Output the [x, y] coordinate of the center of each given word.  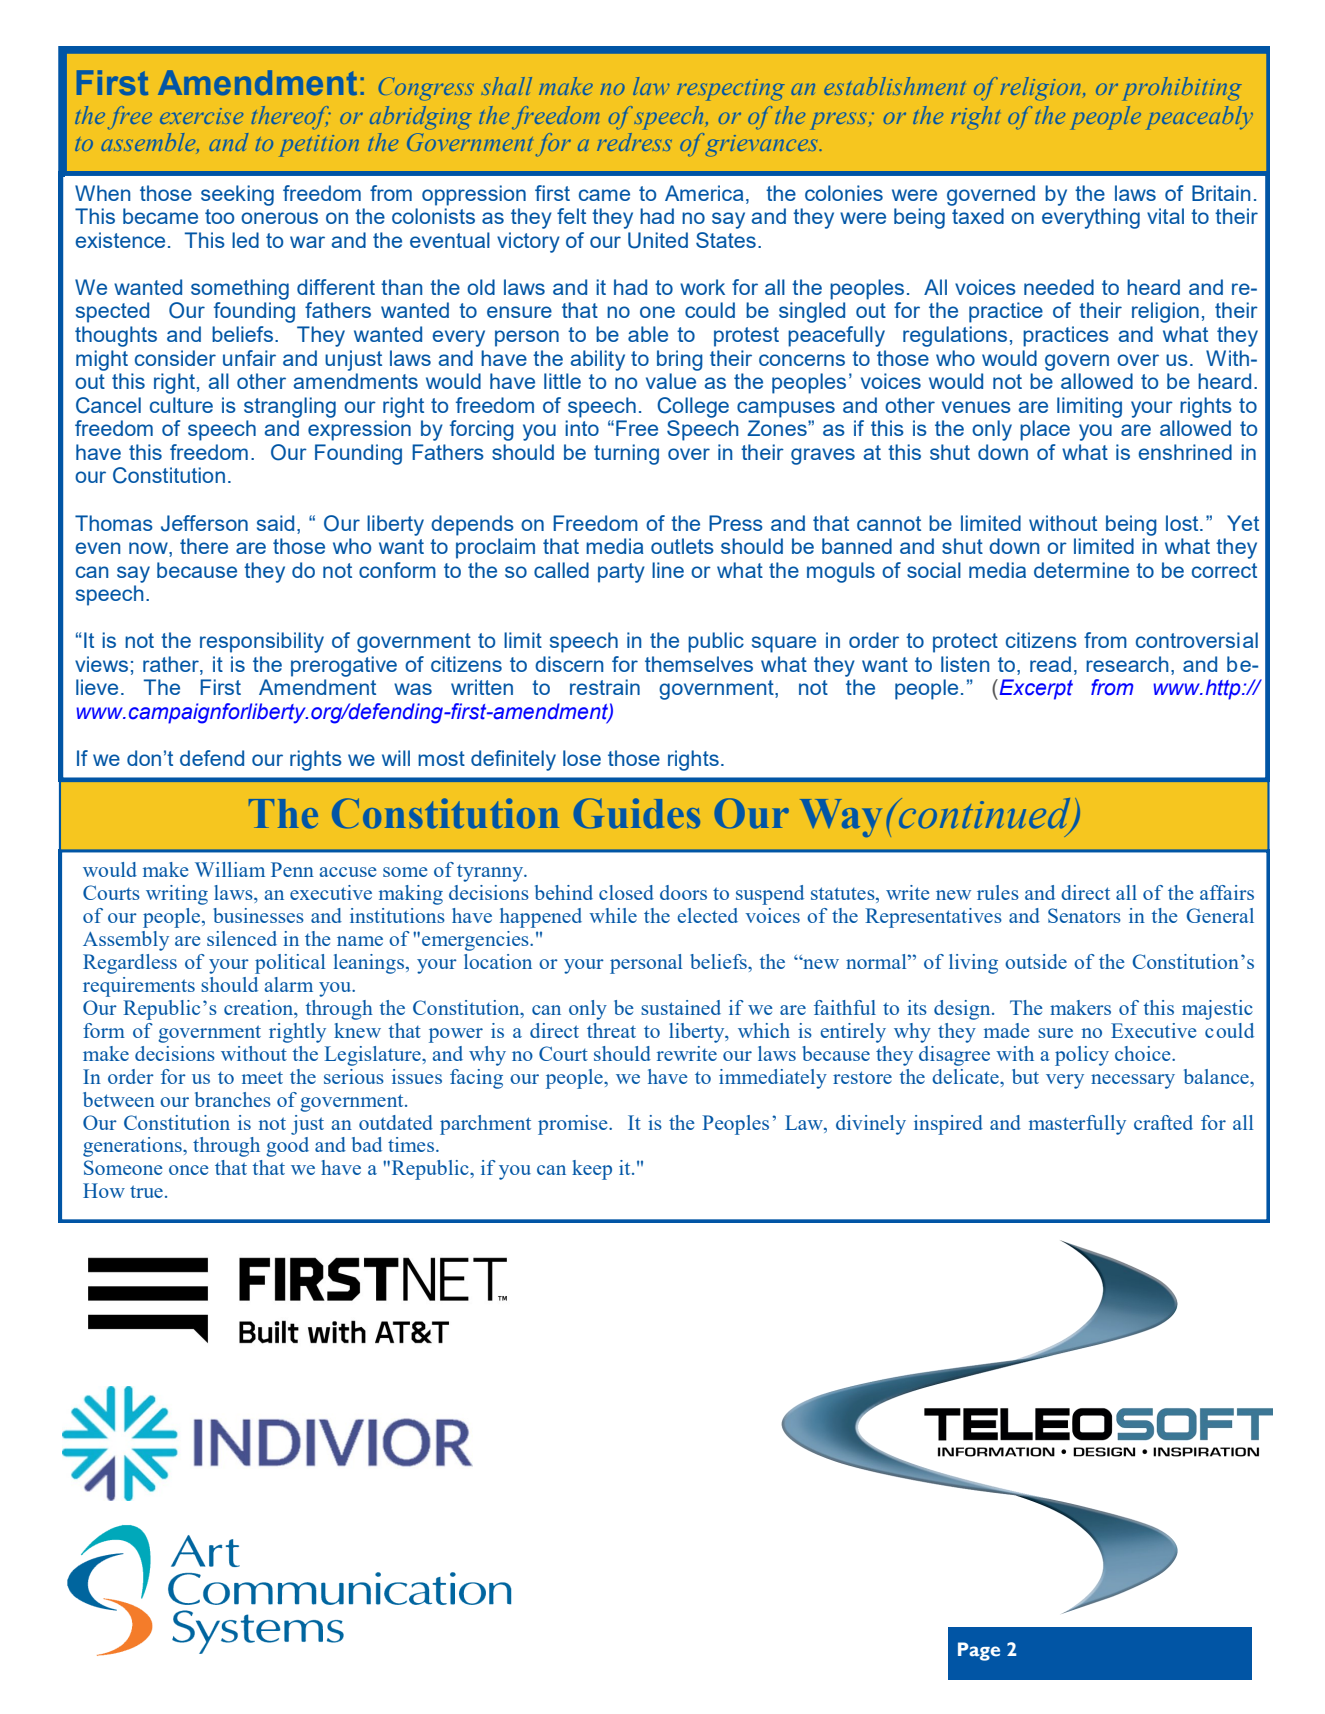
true [146, 1191]
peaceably [1200, 118]
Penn [292, 869]
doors [683, 892]
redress [634, 142]
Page [979, 1651]
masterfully [1077, 1125]
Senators [1084, 915]
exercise [201, 116]
